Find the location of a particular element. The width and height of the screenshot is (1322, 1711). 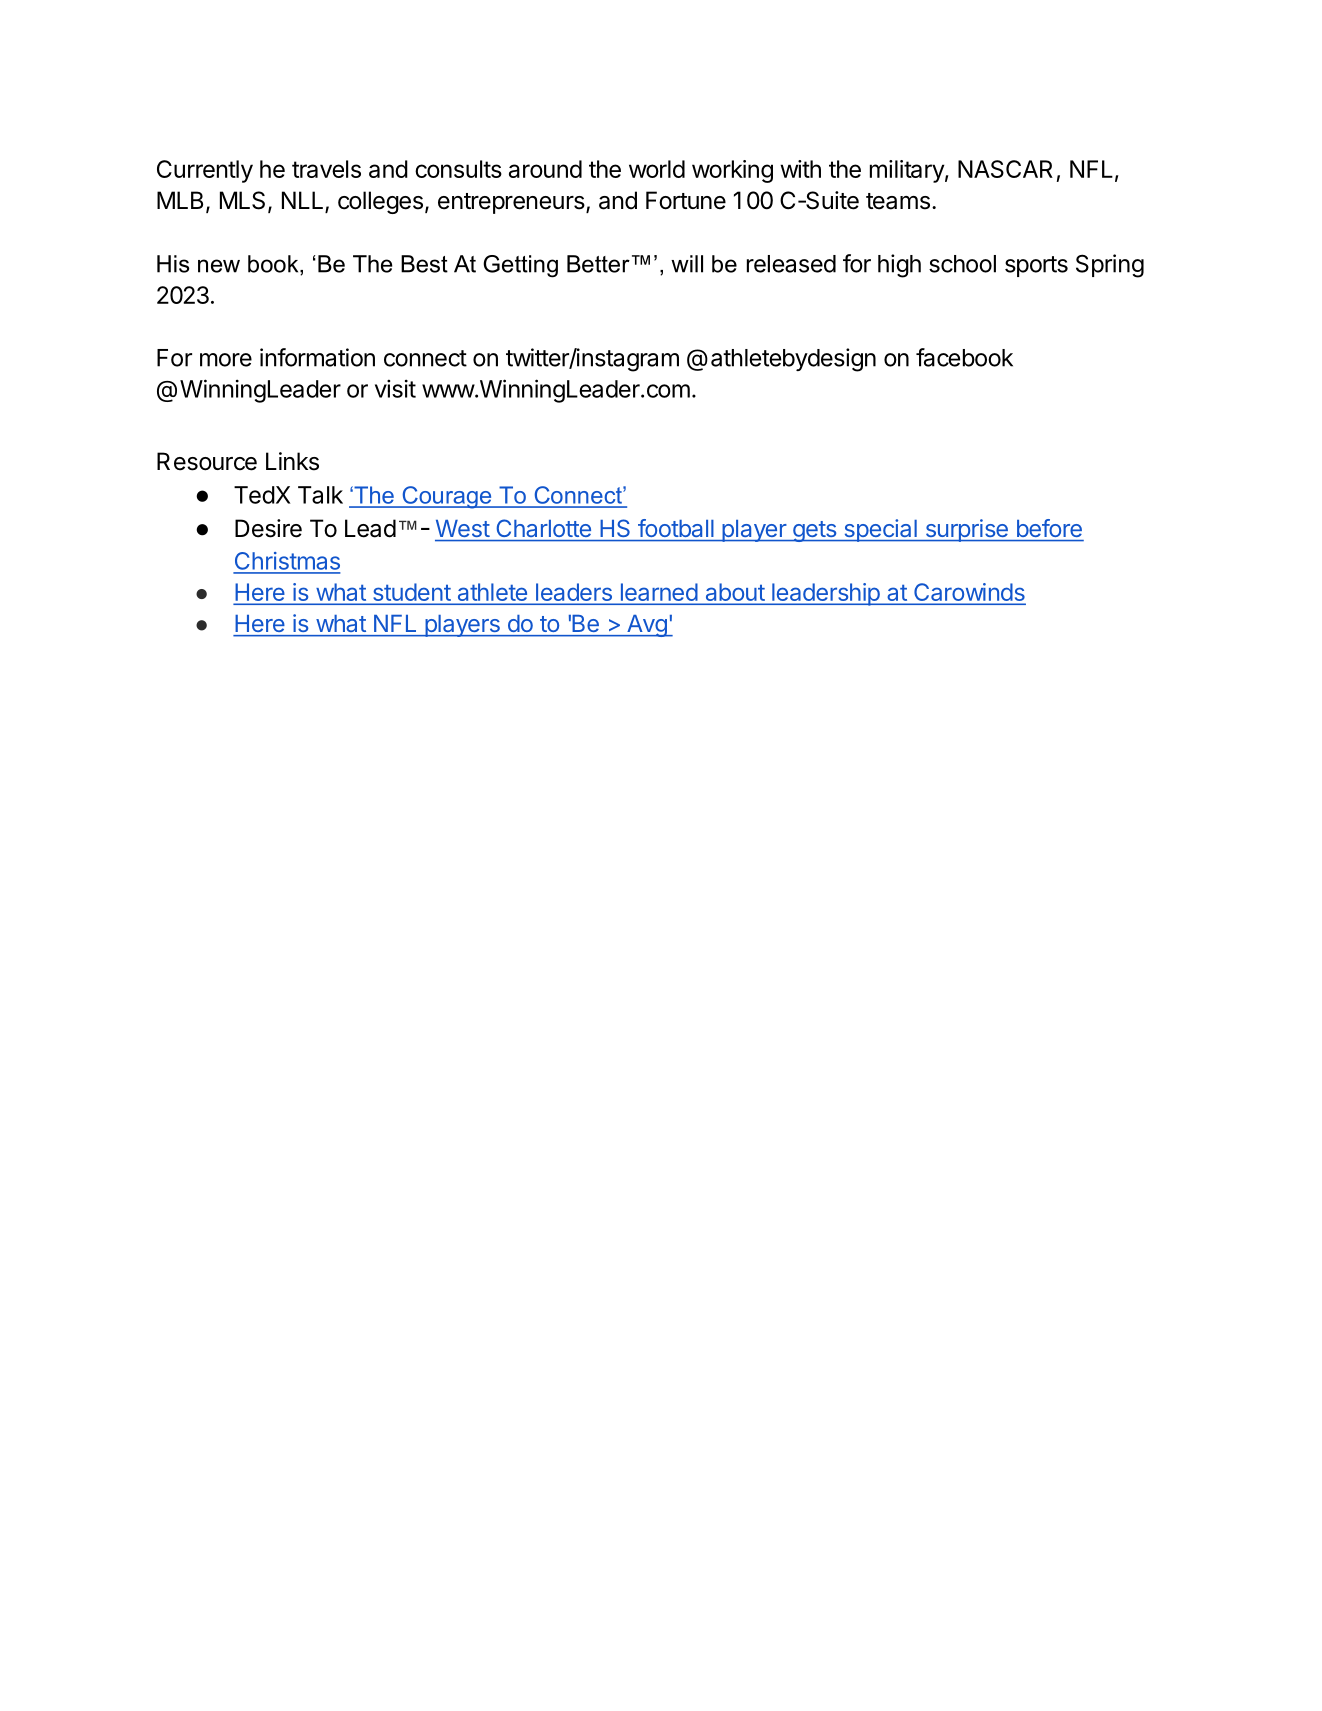

NASCAR is located at coordinates (1005, 169).
